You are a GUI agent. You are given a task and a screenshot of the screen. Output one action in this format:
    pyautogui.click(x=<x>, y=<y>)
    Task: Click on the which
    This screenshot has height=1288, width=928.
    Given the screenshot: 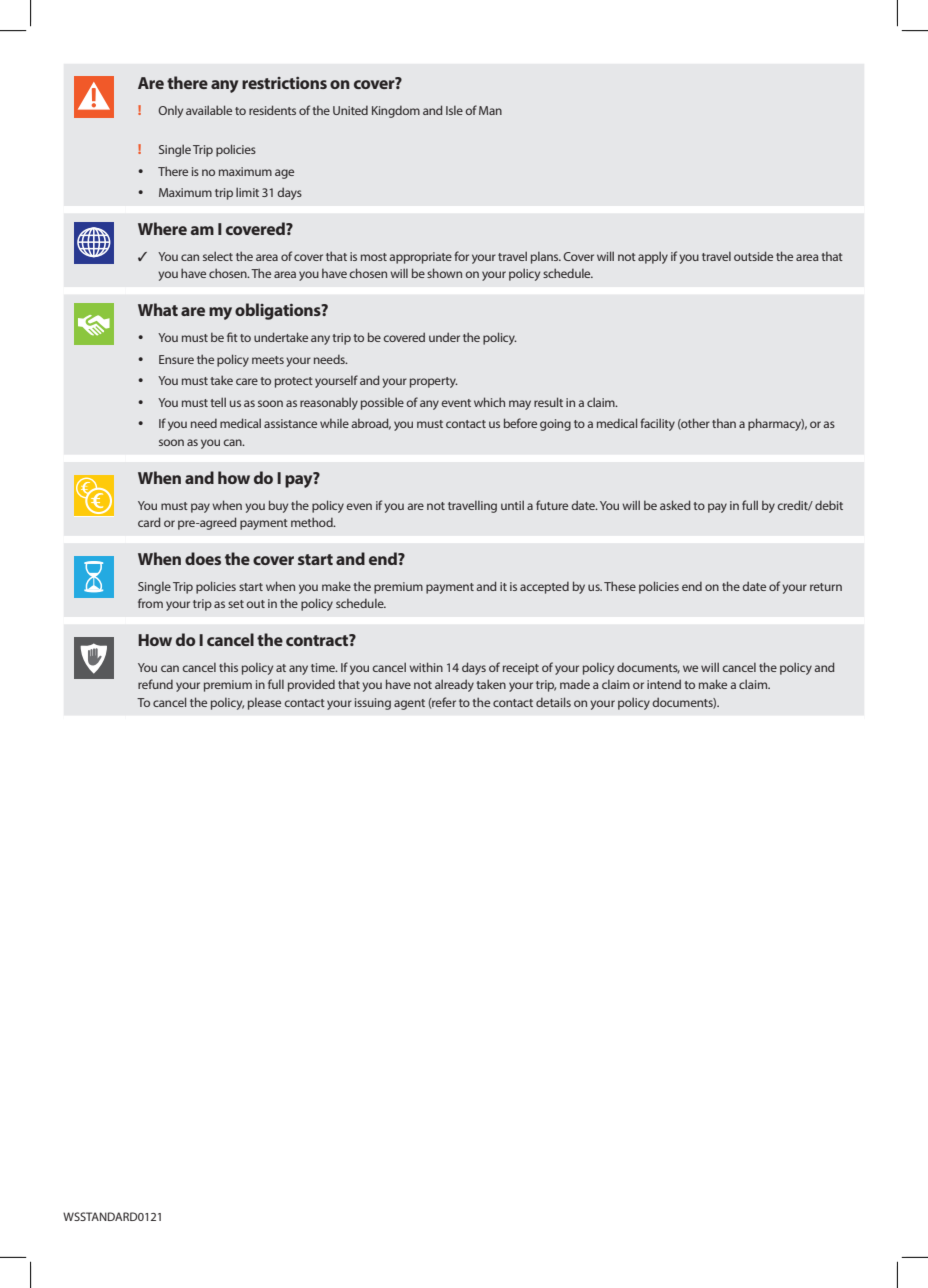 What is the action you would take?
    pyautogui.click(x=489, y=402)
